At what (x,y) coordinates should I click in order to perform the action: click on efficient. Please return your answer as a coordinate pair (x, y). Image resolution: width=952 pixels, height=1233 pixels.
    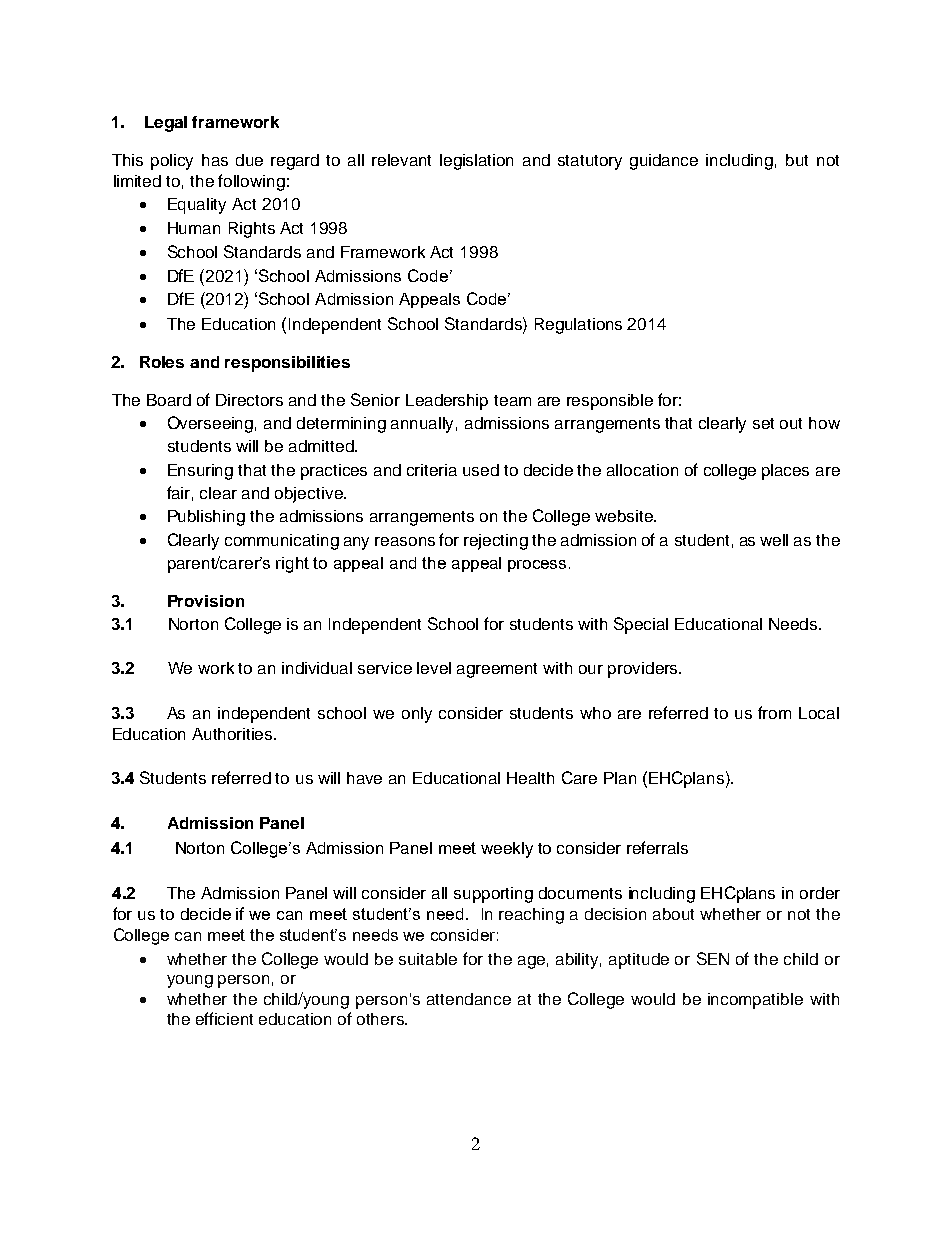
    Looking at the image, I should click on (224, 1018).
